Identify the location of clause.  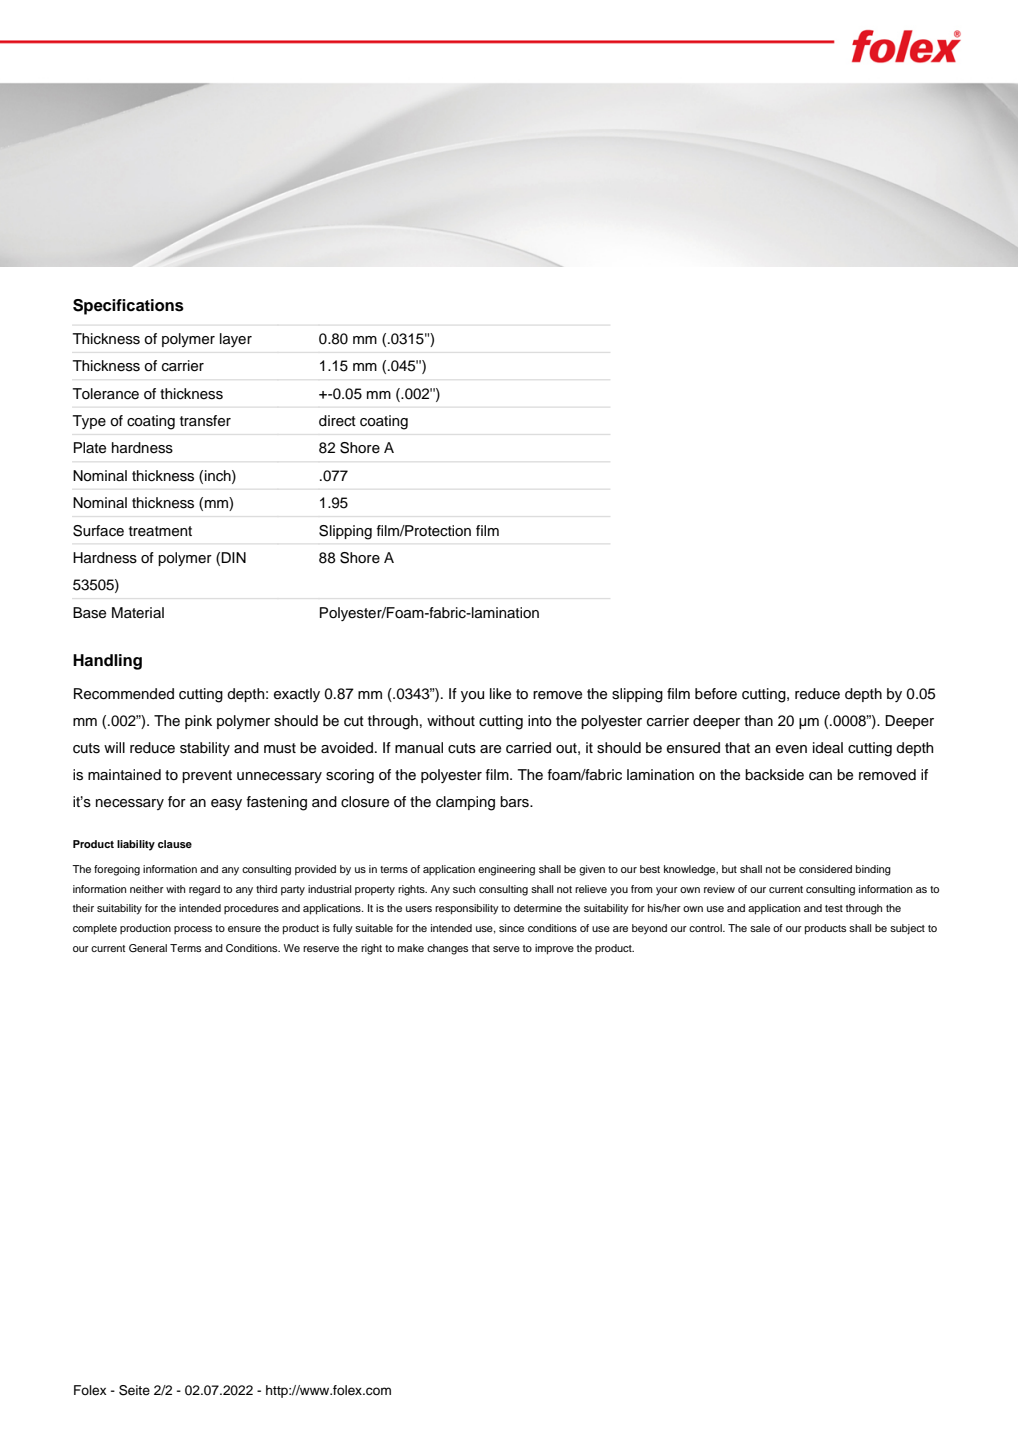
(175, 844).
